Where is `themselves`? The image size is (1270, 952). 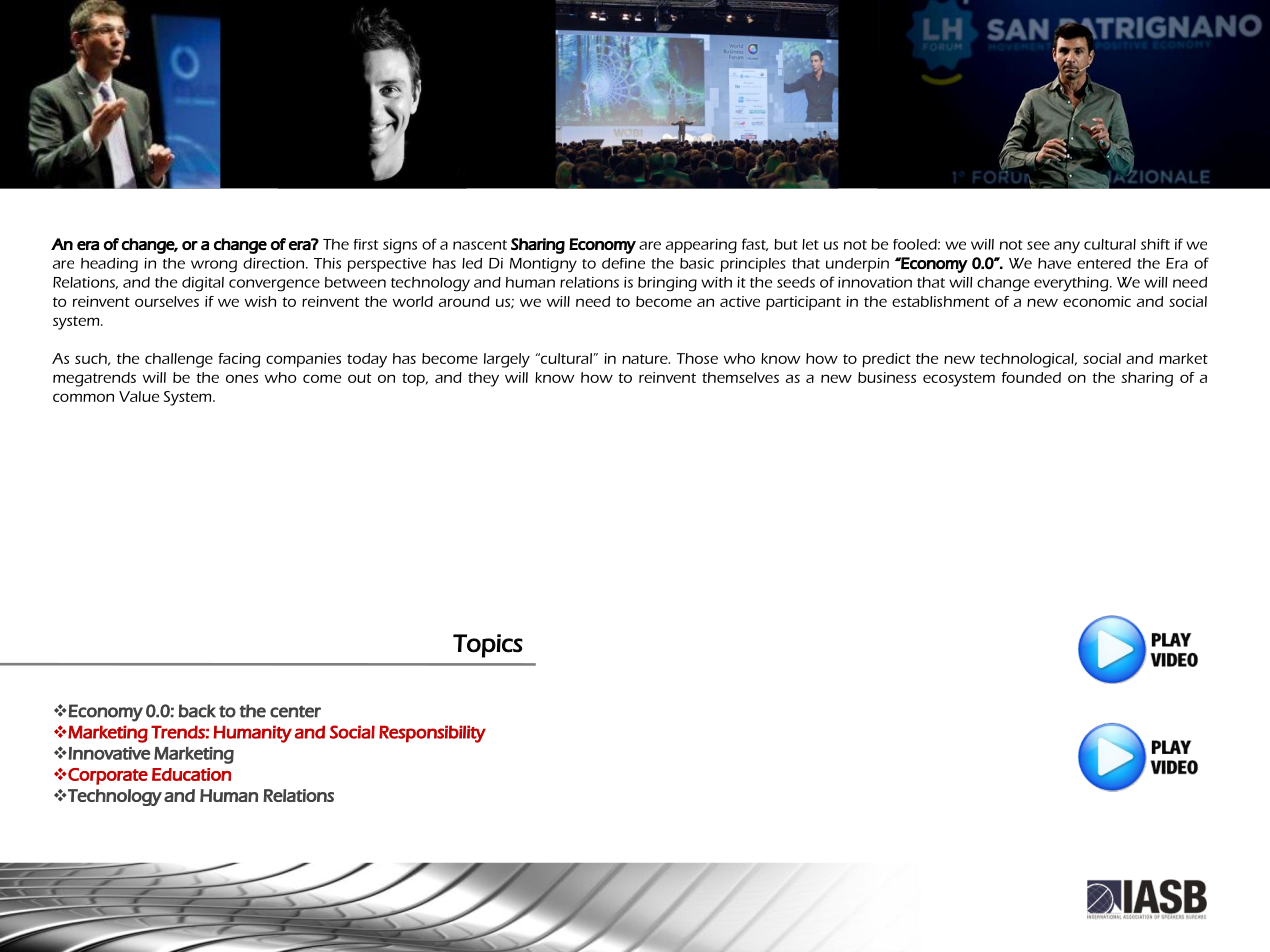 themselves is located at coordinates (740, 377).
